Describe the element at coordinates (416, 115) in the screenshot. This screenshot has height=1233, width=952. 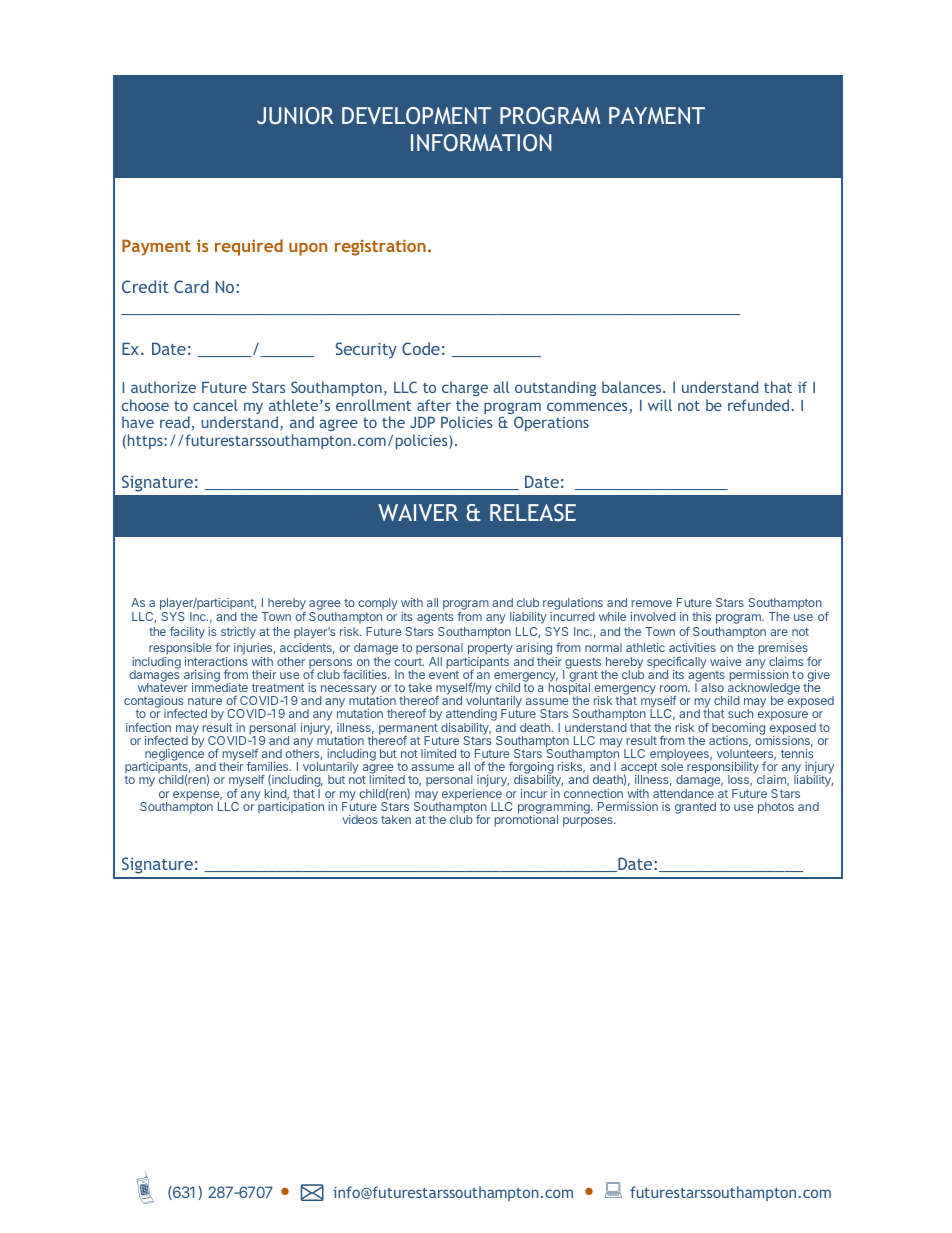
I see `DEVELOPMENT` at that location.
